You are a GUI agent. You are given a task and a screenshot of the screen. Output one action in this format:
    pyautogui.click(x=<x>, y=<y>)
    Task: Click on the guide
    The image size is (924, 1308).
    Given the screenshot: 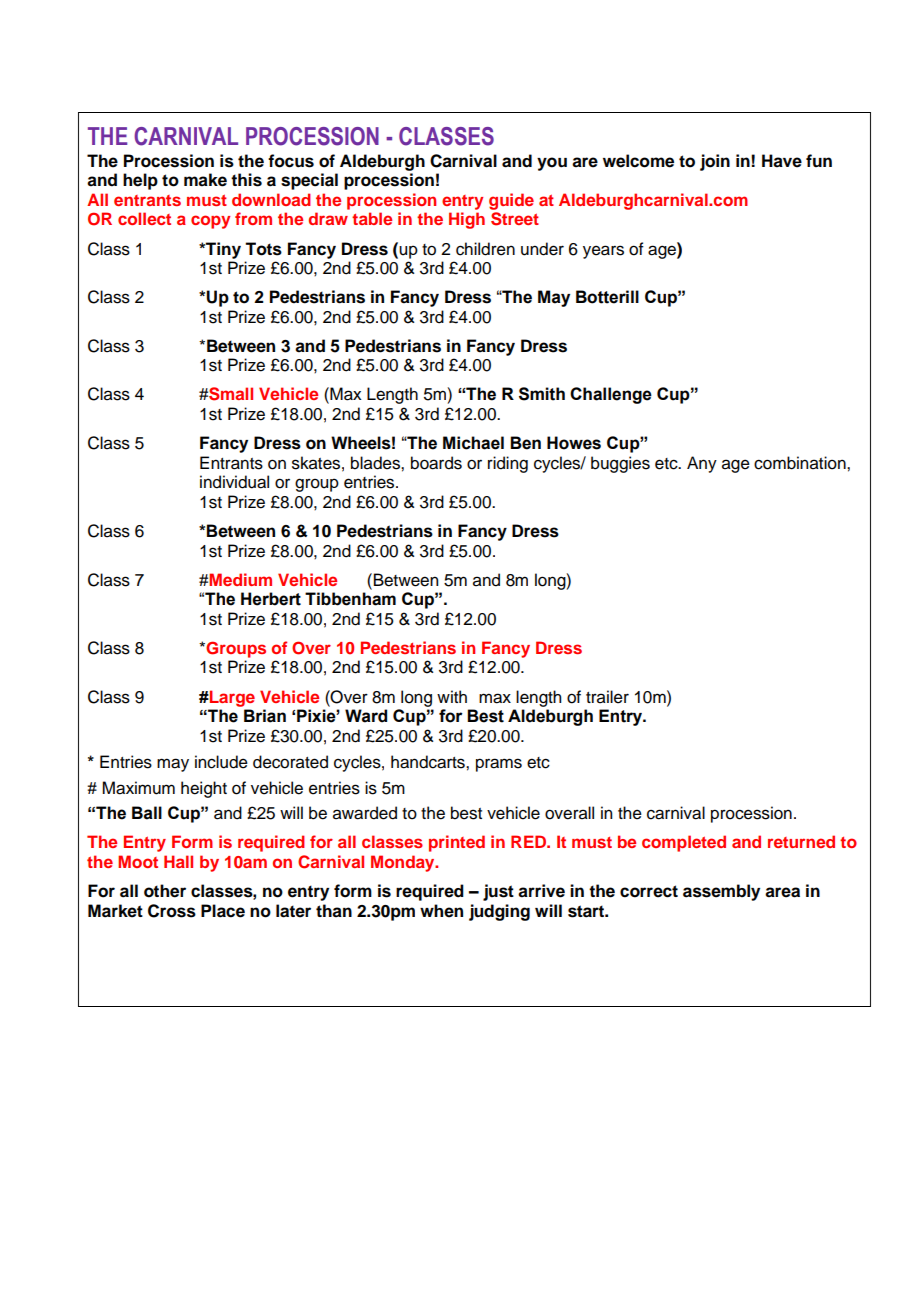 What is the action you would take?
    pyautogui.click(x=511, y=201)
